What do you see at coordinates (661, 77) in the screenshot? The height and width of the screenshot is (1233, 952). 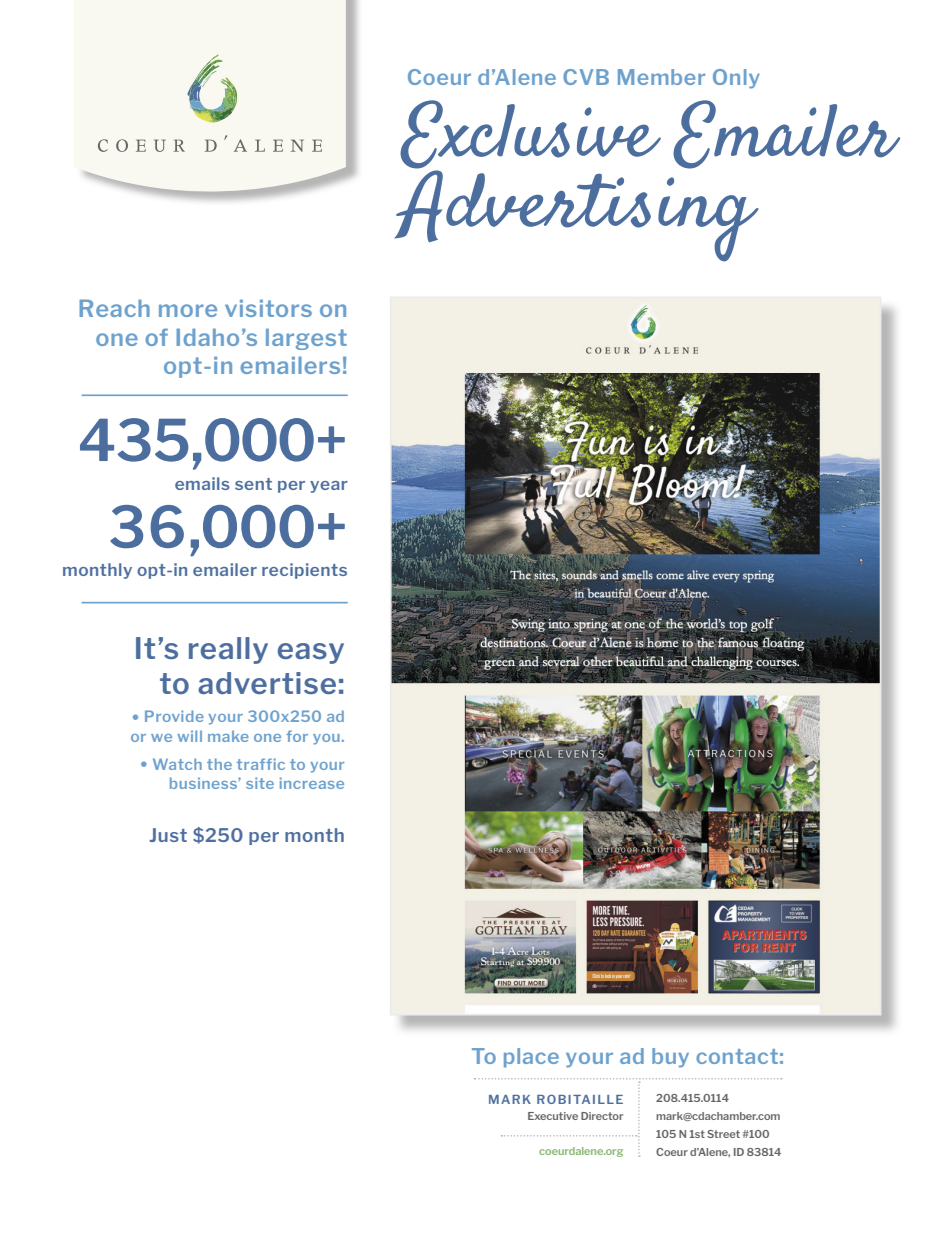 I see `Member` at bounding box center [661, 77].
